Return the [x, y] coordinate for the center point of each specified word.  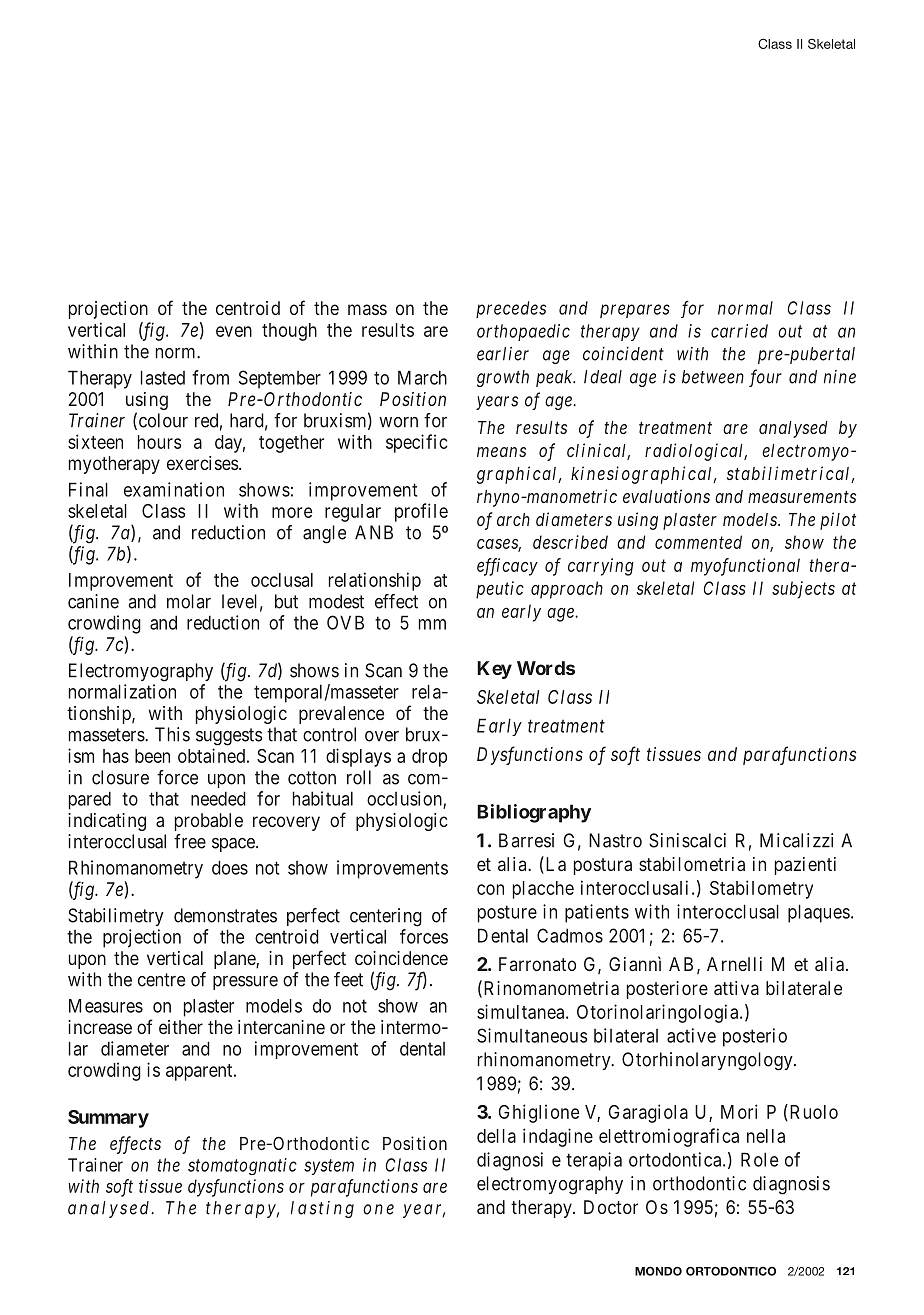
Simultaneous [532, 1035]
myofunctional [745, 567]
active [691, 1035]
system [329, 1167]
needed [218, 798]
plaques [819, 913]
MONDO [658, 1271]
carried [739, 331]
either [181, 1027]
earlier [503, 354]
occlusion [405, 799]
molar [189, 601]
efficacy [507, 567]
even [234, 331]
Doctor [611, 1207]
